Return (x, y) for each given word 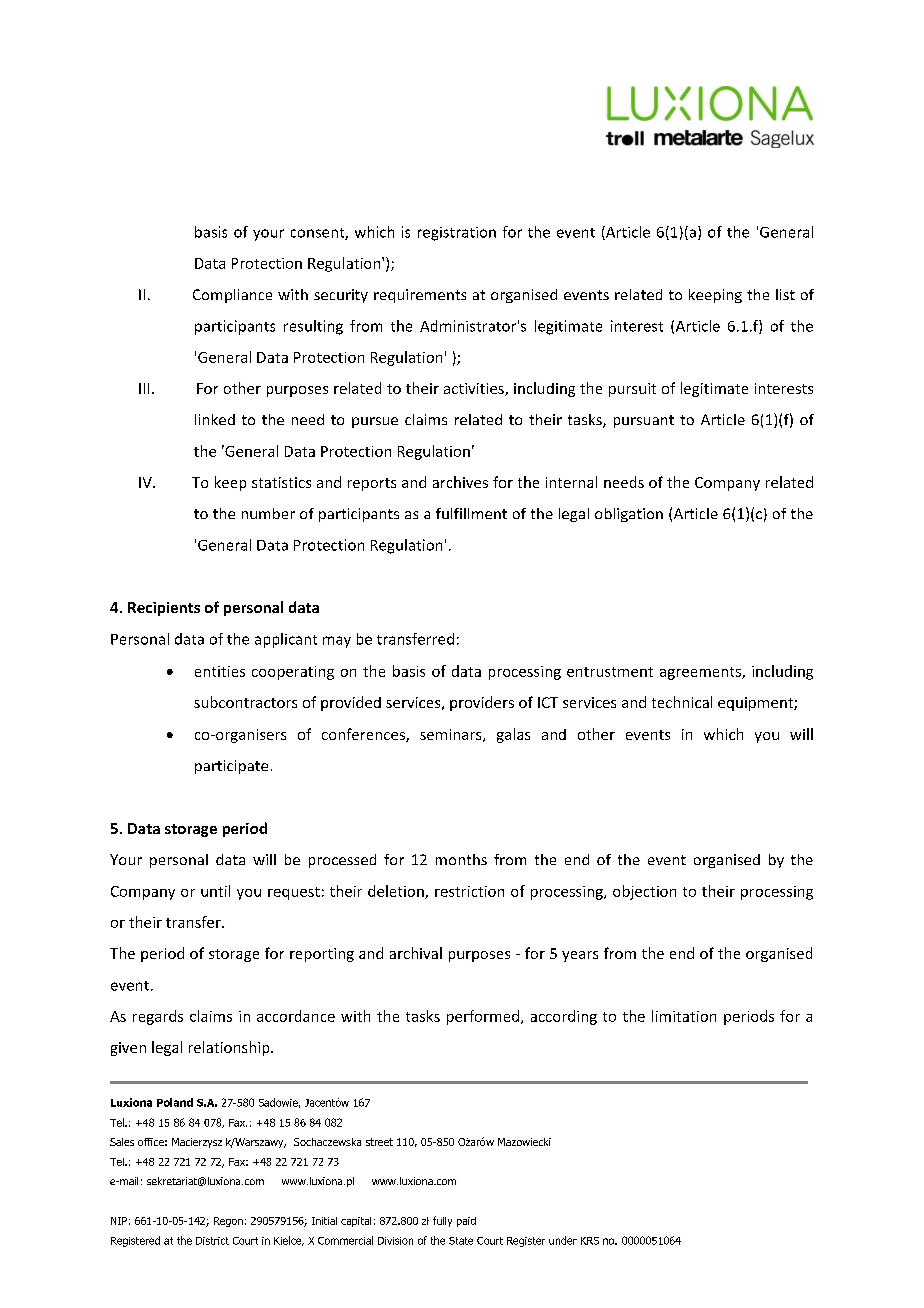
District (212, 1241)
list (785, 294)
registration (457, 234)
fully (442, 1221)
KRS (590, 1241)
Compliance (232, 296)
